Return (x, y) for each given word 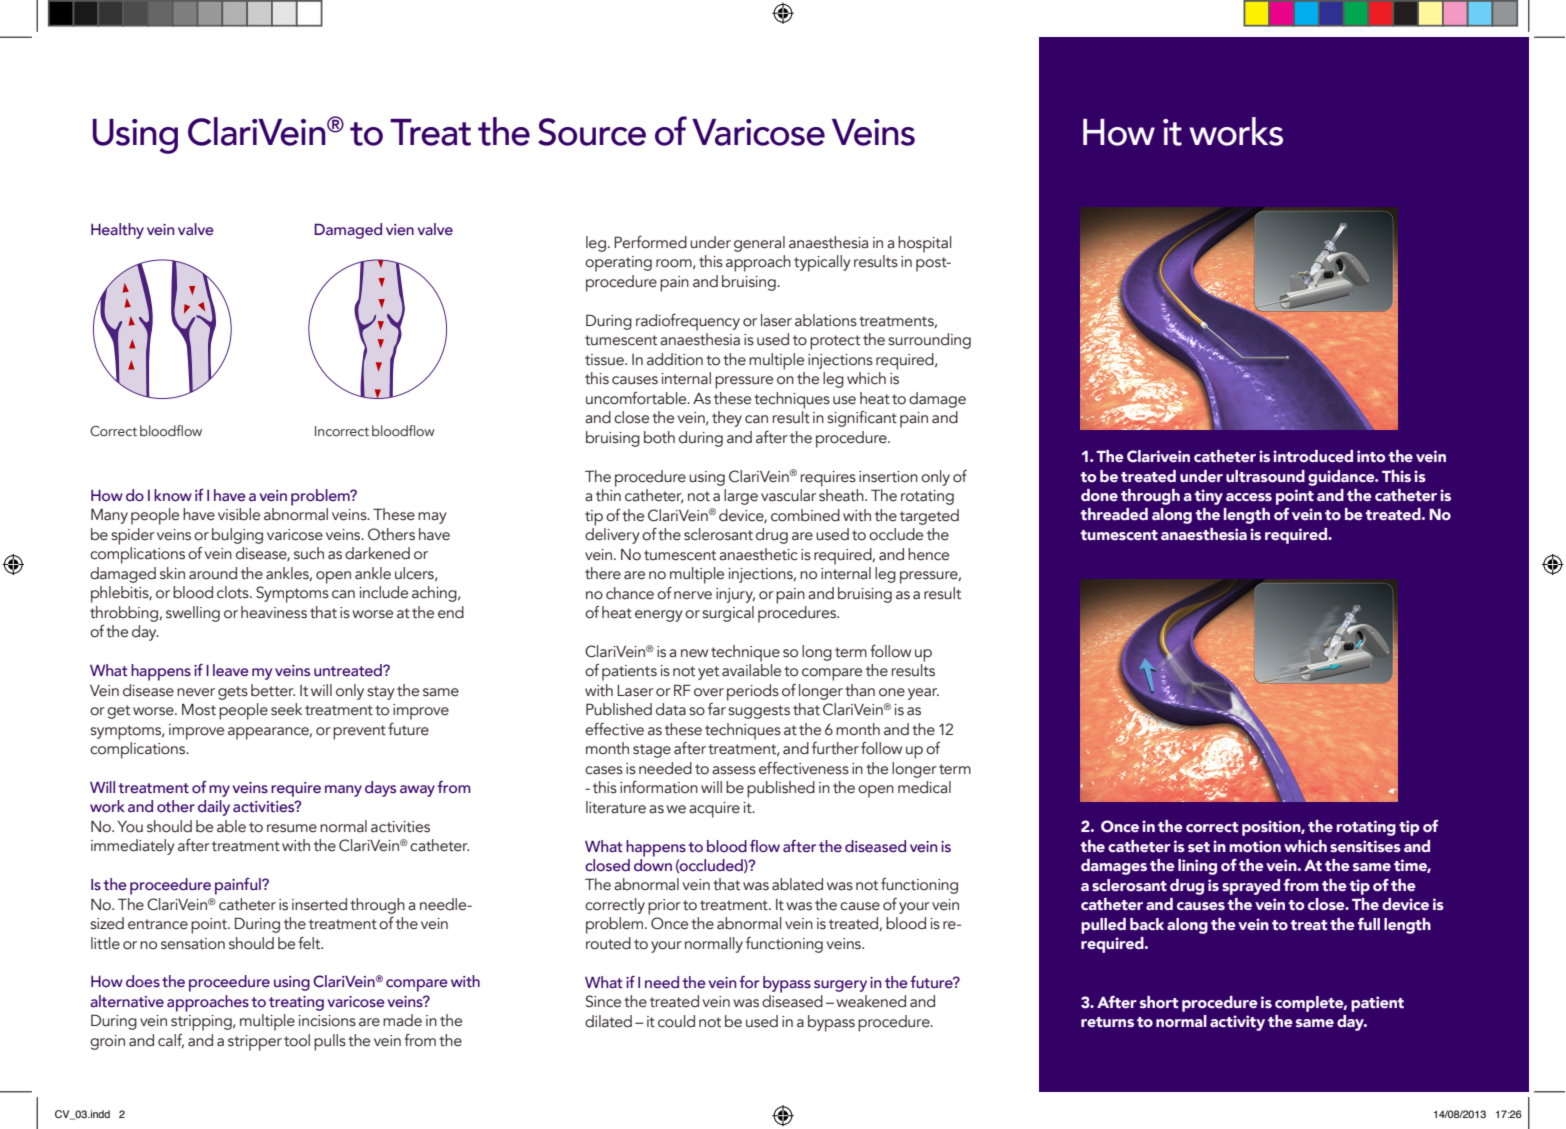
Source (592, 132)
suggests (759, 712)
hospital (925, 244)
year (923, 694)
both (659, 437)
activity (1237, 1023)
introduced (1313, 456)
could (676, 1021)
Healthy (117, 231)
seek (286, 709)
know (173, 495)
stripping (202, 1023)
